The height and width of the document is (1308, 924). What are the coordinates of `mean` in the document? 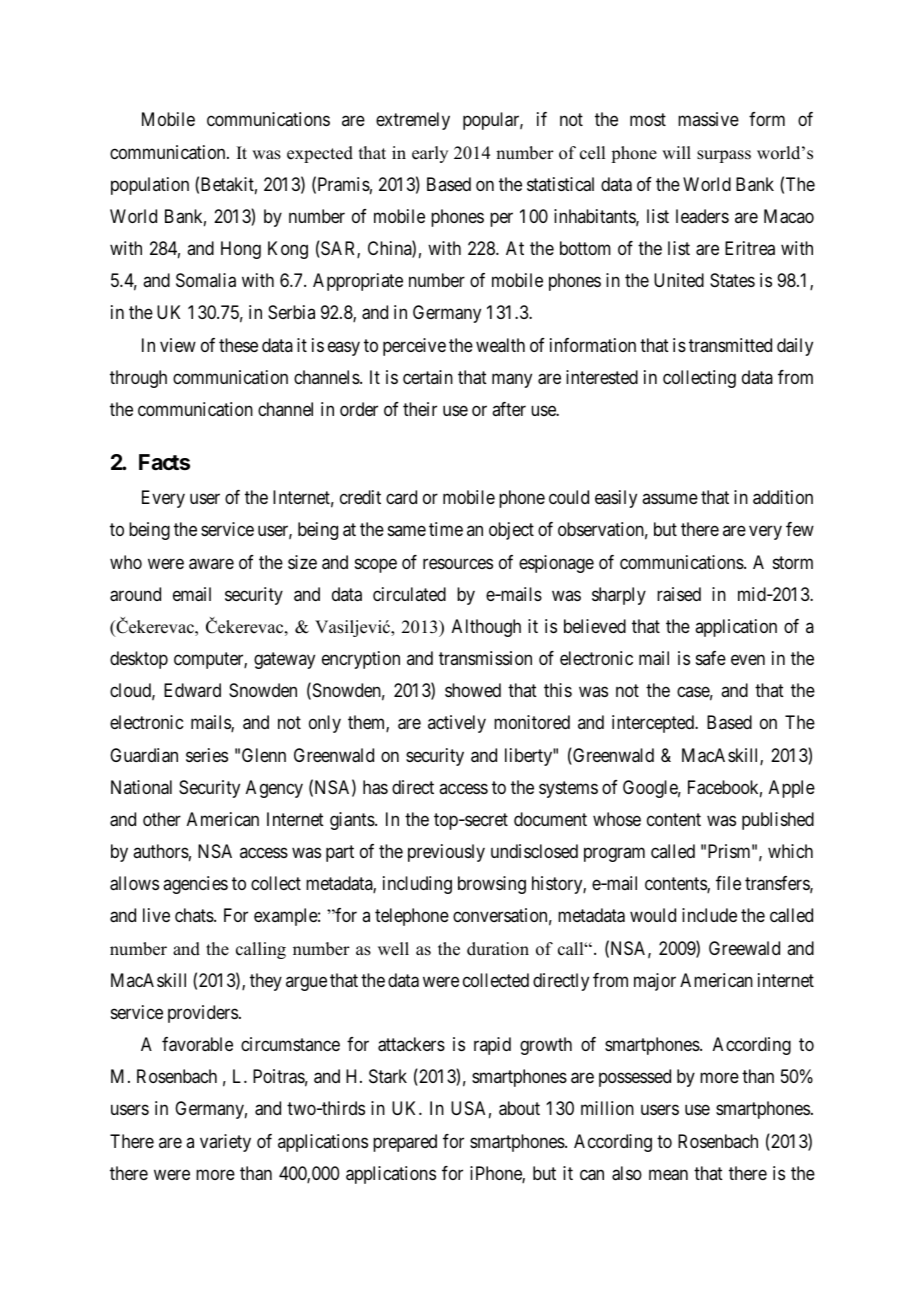 It's located at (668, 1175).
